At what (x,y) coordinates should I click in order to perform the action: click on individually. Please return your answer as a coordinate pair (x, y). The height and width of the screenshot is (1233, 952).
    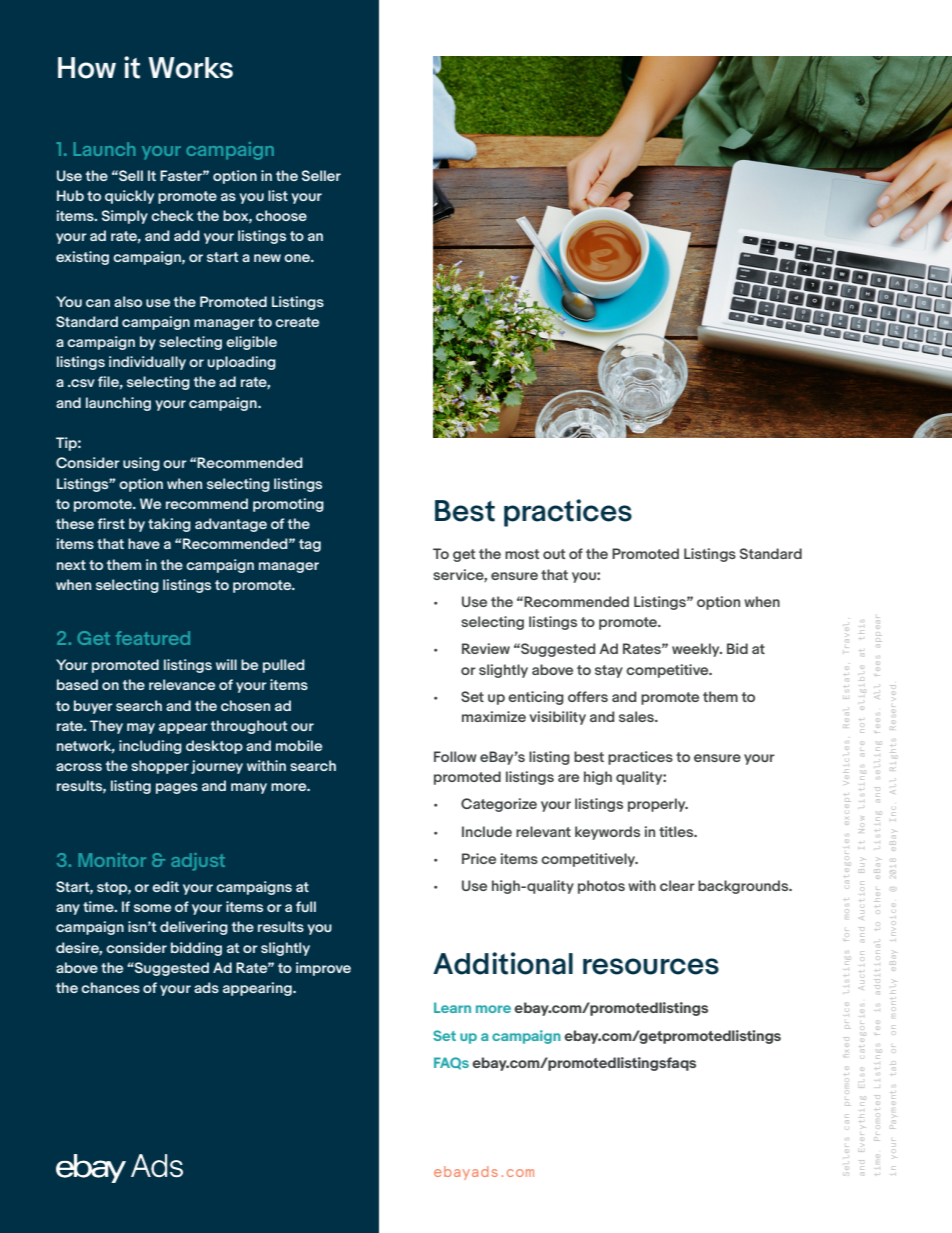
    Looking at the image, I should click on (147, 363).
